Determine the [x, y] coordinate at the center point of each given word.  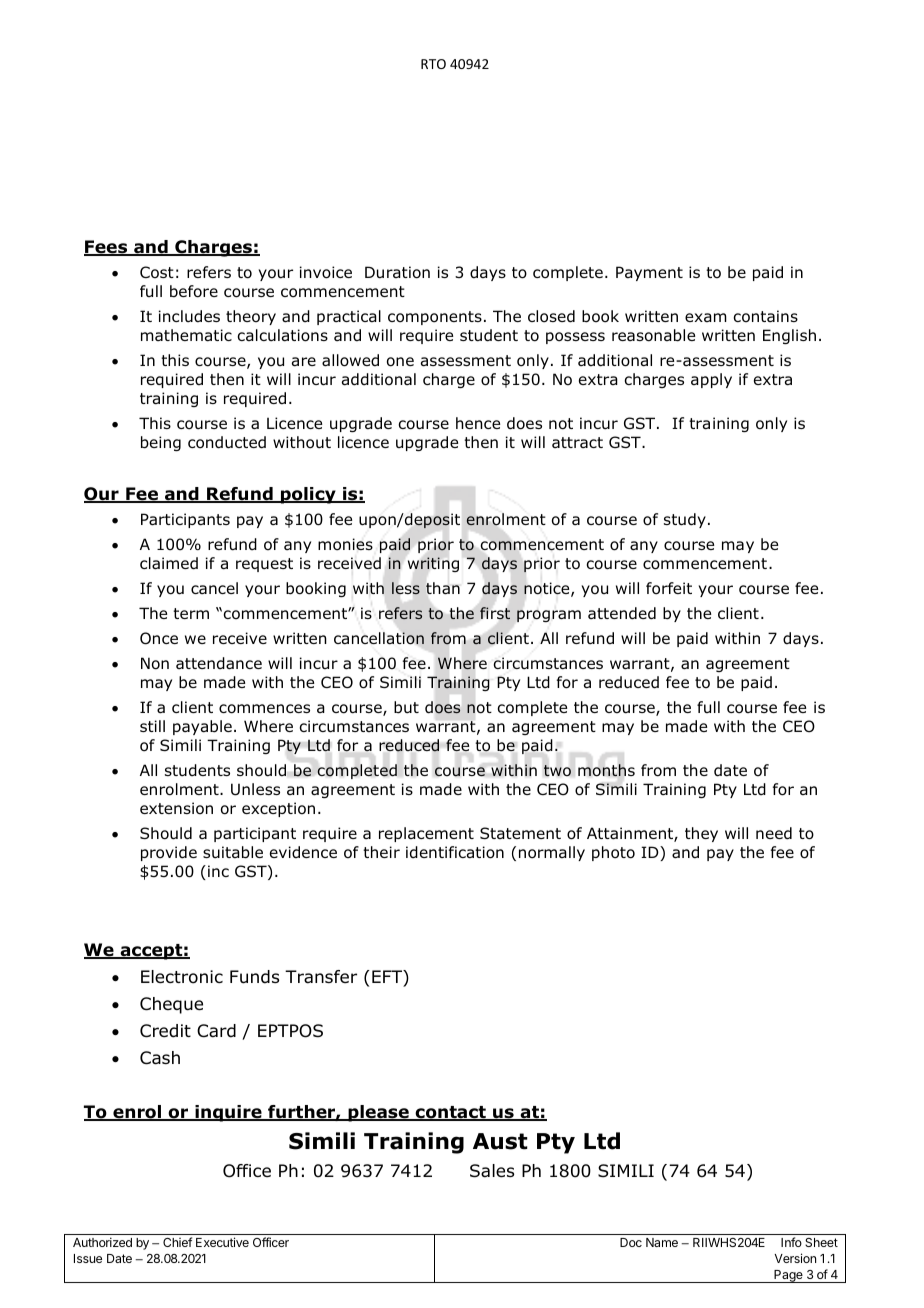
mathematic [186, 335]
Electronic [182, 977]
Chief [177, 1242]
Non [155, 663]
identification [455, 852]
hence [478, 423]
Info [791, 1242]
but [406, 707]
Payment [649, 273]
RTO [433, 64]
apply [711, 380]
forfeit [669, 588]
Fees [107, 248]
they [701, 834]
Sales [492, 1171]
